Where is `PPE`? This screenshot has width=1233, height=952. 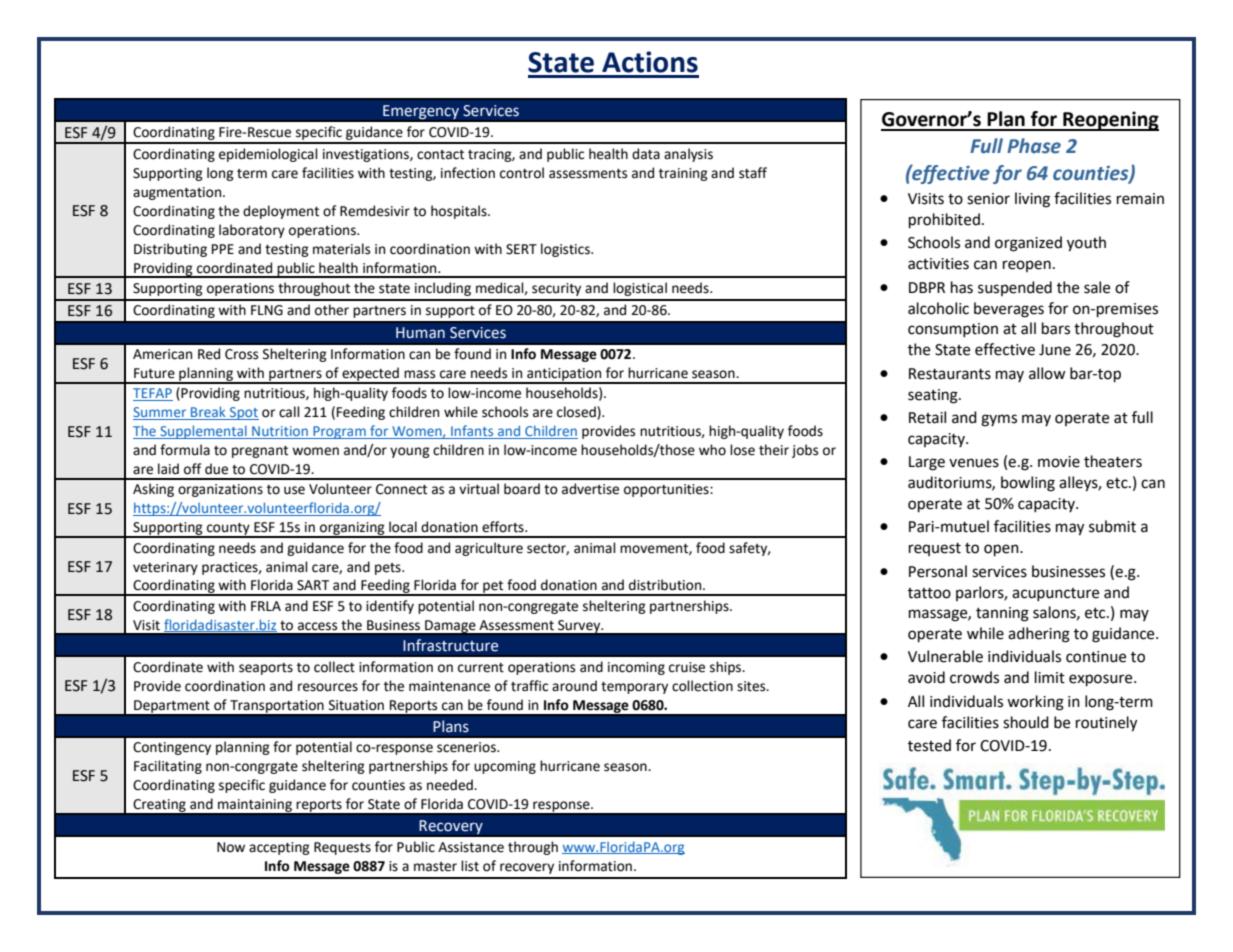 PPE is located at coordinates (223, 249).
